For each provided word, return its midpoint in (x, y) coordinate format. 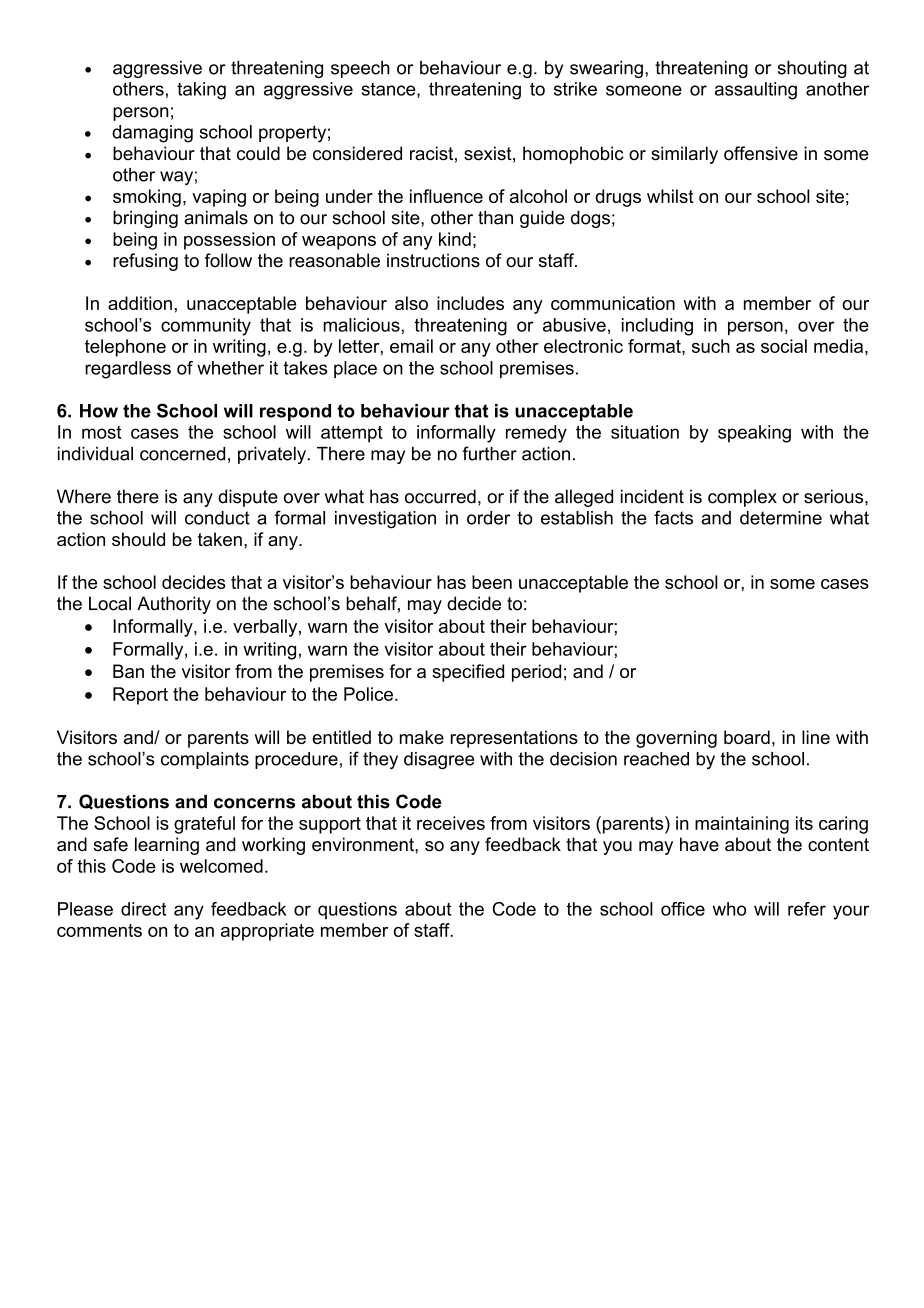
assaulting (756, 91)
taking (201, 91)
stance (390, 90)
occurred (440, 496)
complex (742, 498)
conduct (217, 518)
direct (143, 909)
